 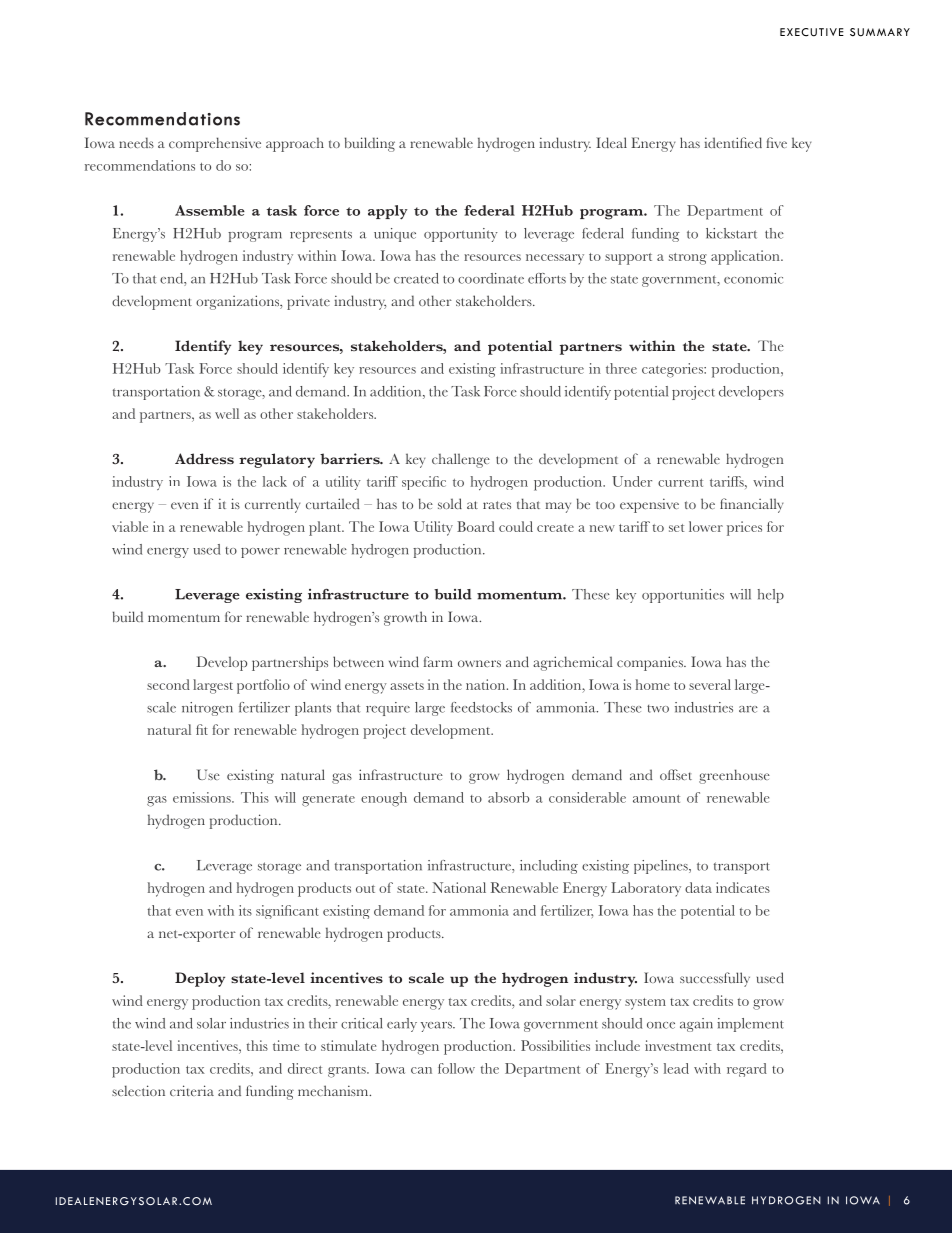 I want to click on criteria, so click(x=192, y=1090).
